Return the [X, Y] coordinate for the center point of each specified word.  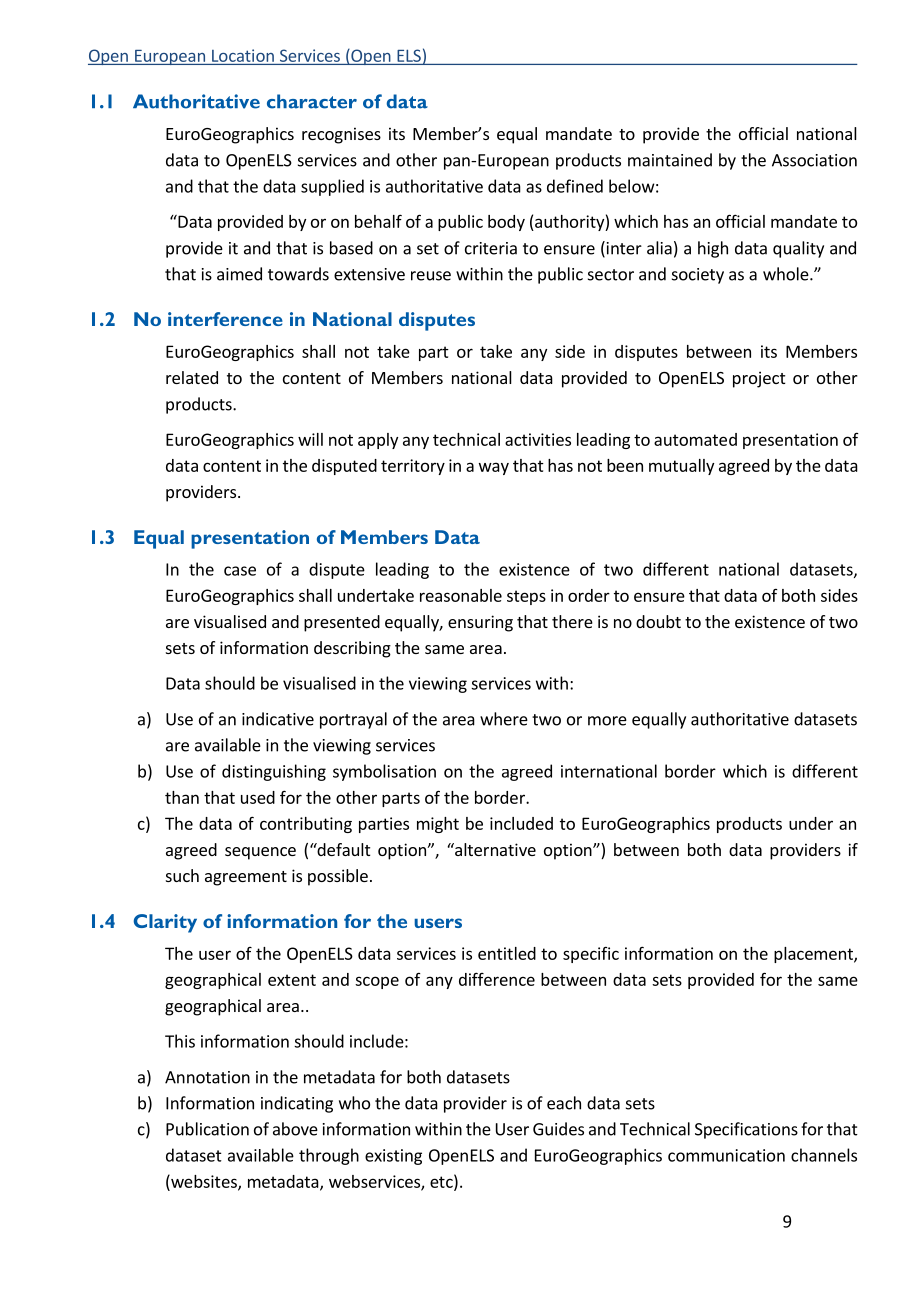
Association [814, 160]
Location [243, 55]
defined [575, 186]
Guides [558, 1129]
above [295, 1129]
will [310, 439]
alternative [494, 849]
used [258, 797]
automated [695, 439]
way [494, 468]
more [607, 721]
